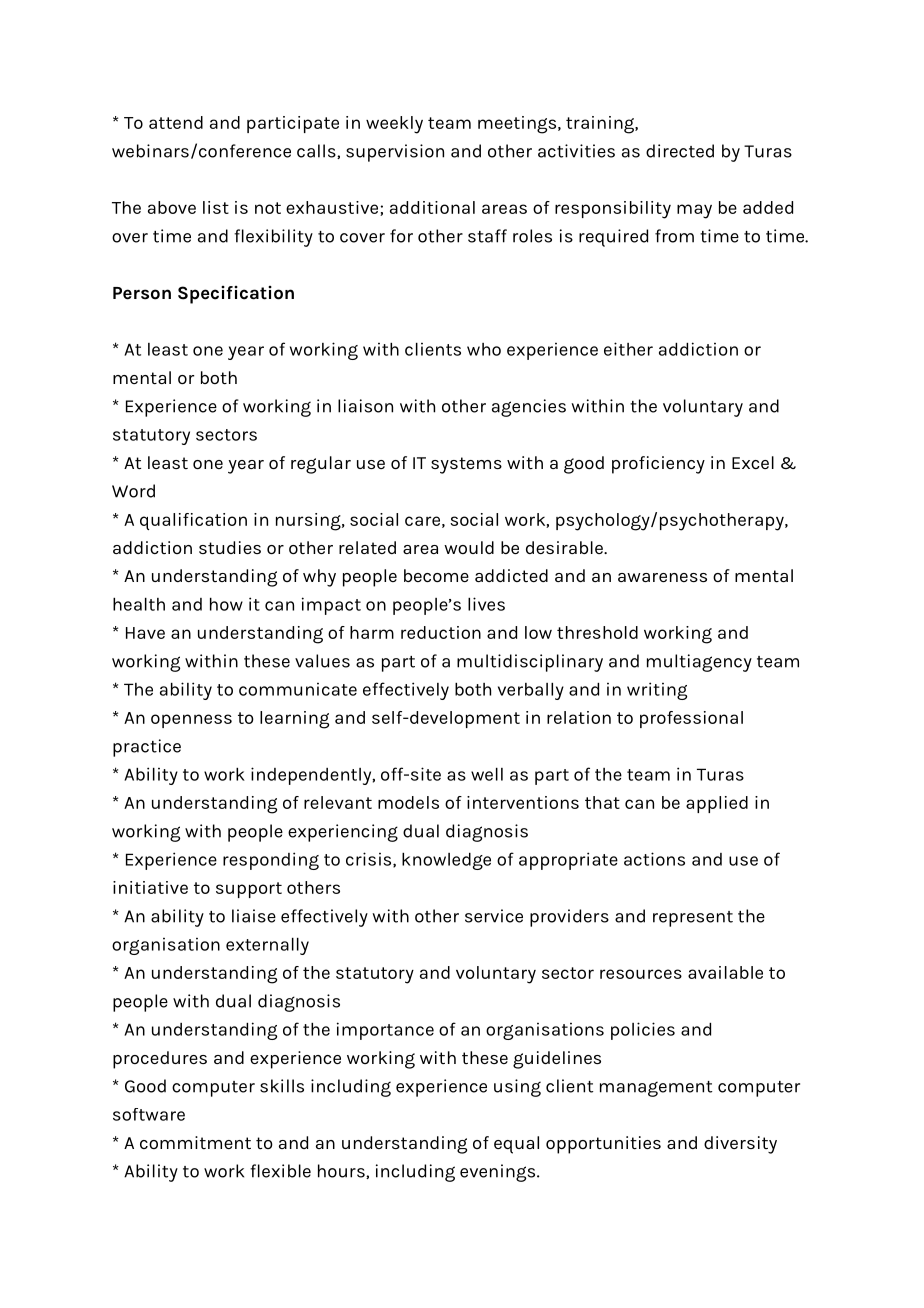 The width and height of the page is (924, 1308). Describe the element at coordinates (226, 604) in the page. I see `how` at that location.
